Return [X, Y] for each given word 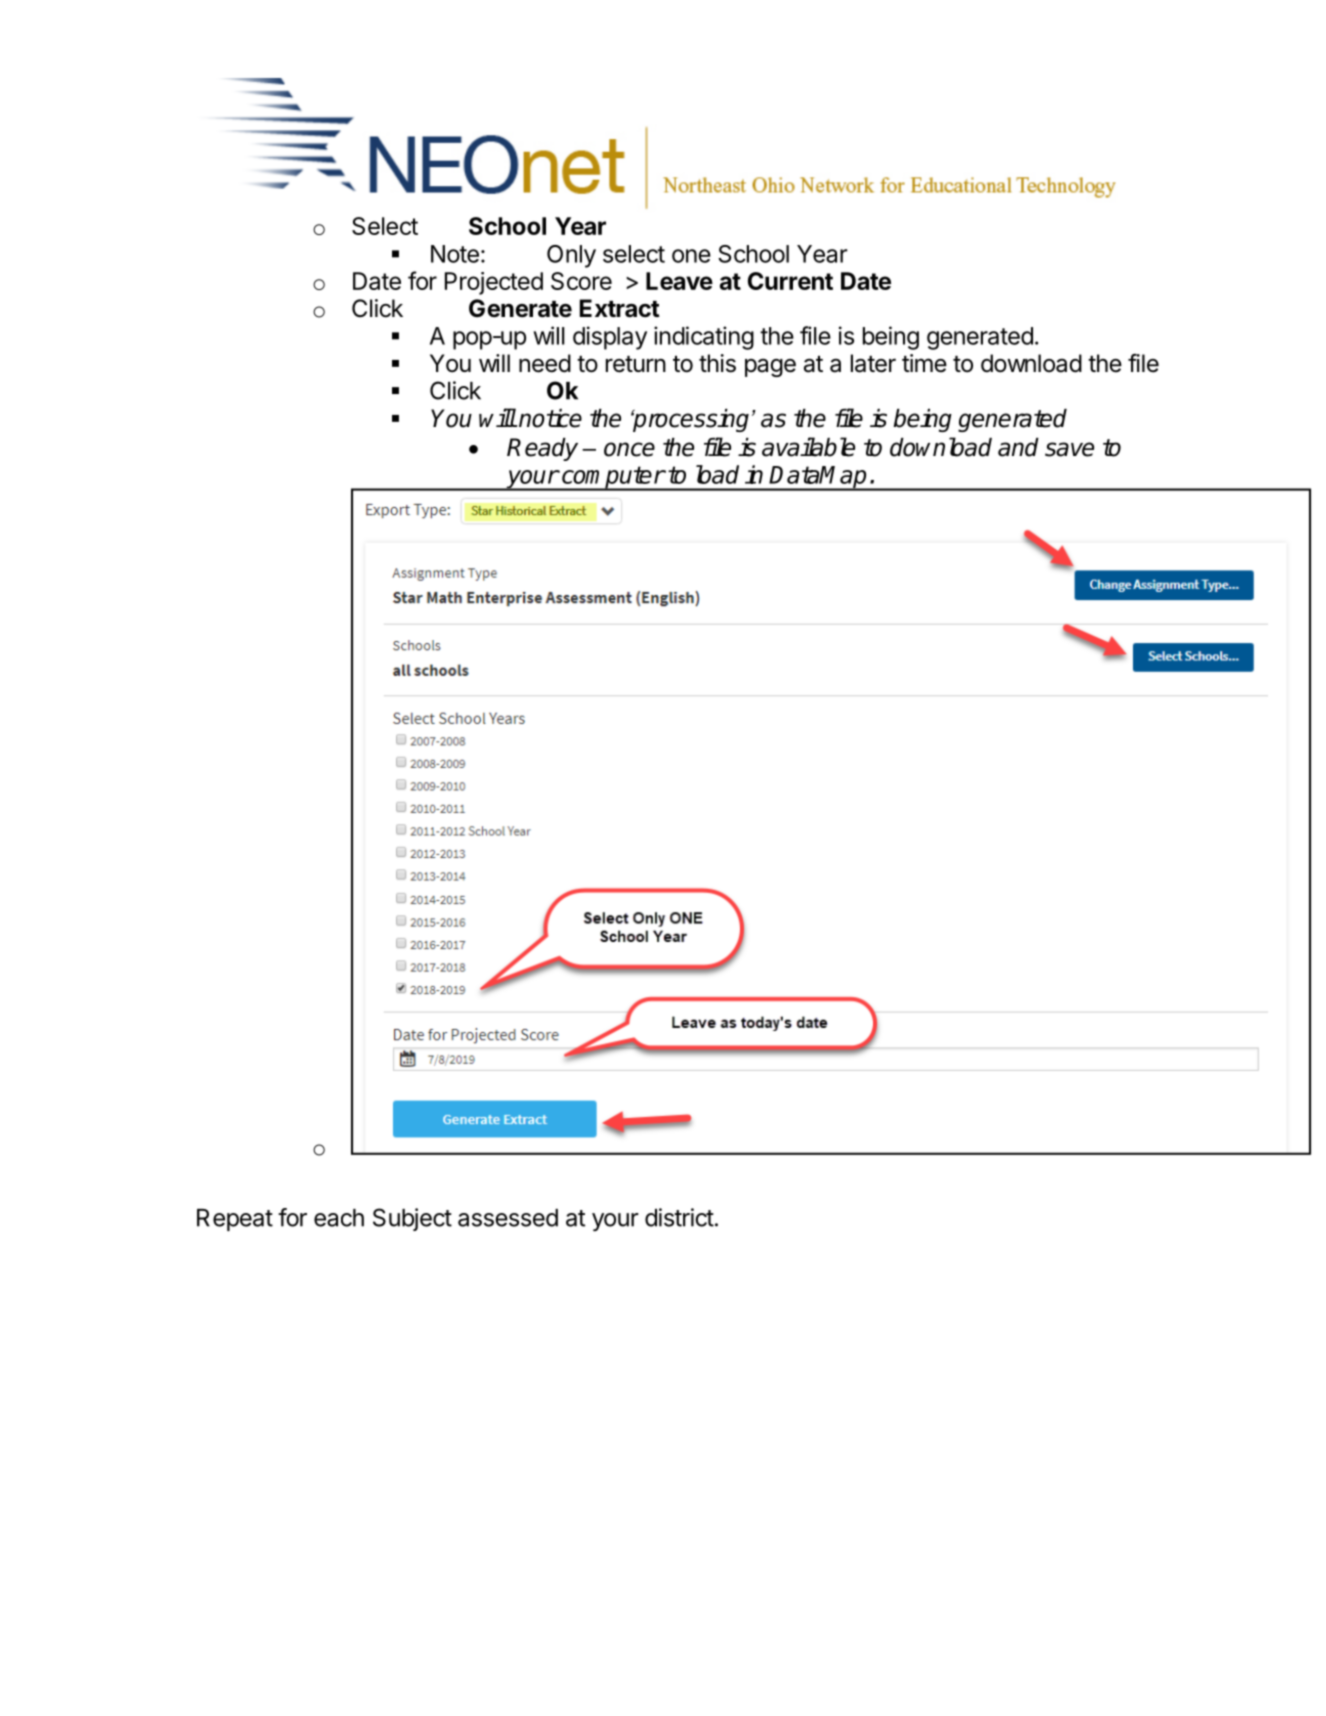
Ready [542, 449]
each [339, 1218]
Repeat [235, 1220]
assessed [508, 1218]
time [924, 363]
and [1018, 447]
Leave [679, 281]
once [629, 449]
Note [455, 254]
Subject [412, 1219]
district [679, 1217]
